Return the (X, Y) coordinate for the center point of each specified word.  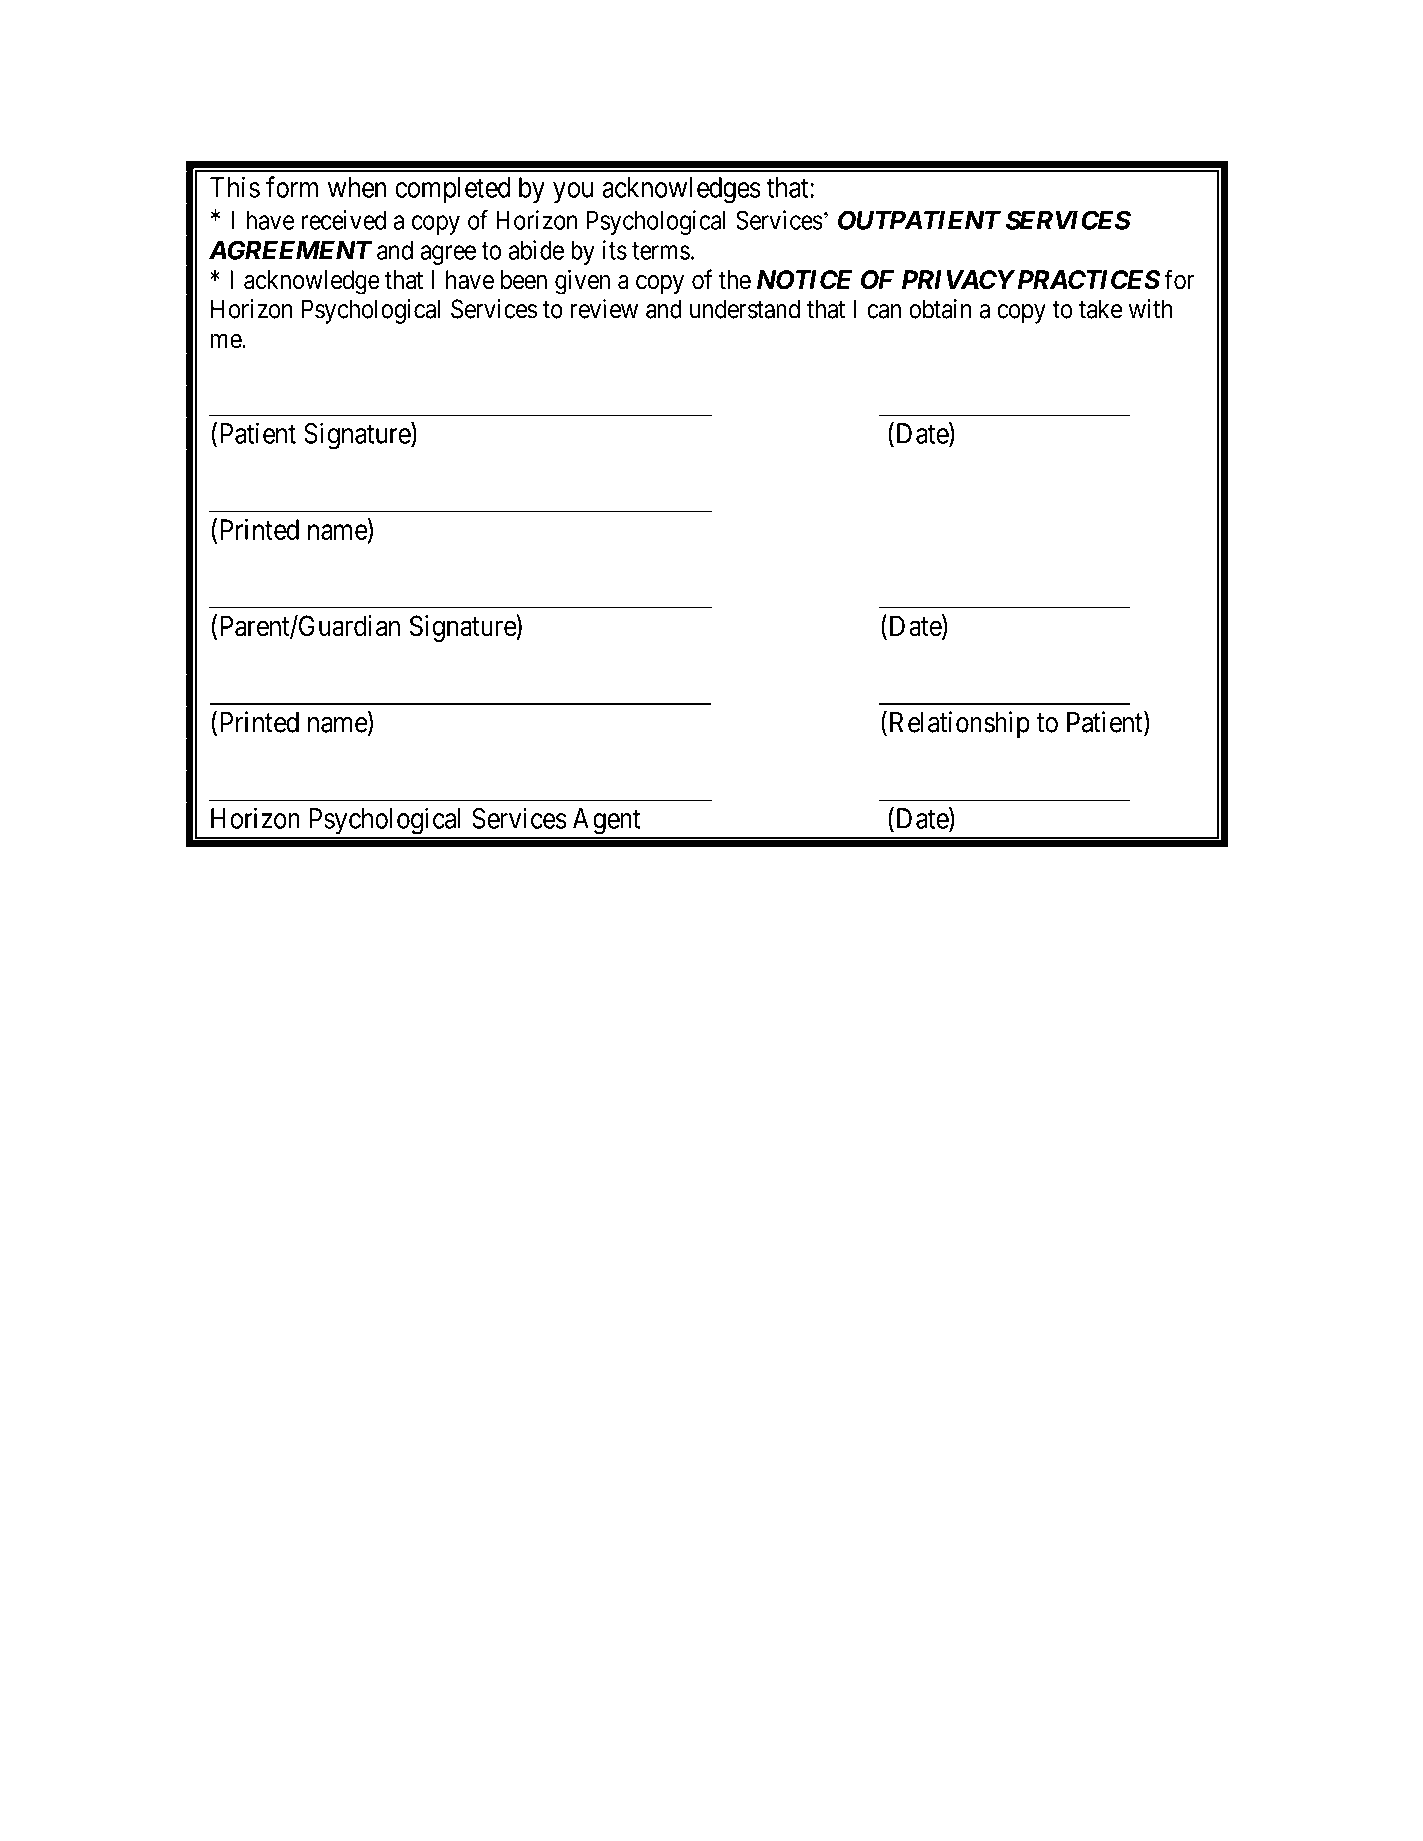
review (604, 309)
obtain (940, 309)
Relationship (958, 724)
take (1100, 309)
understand (745, 309)
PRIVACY (958, 280)
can (884, 311)
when (357, 187)
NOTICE (804, 280)
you (573, 193)
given (582, 282)
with (1151, 309)
